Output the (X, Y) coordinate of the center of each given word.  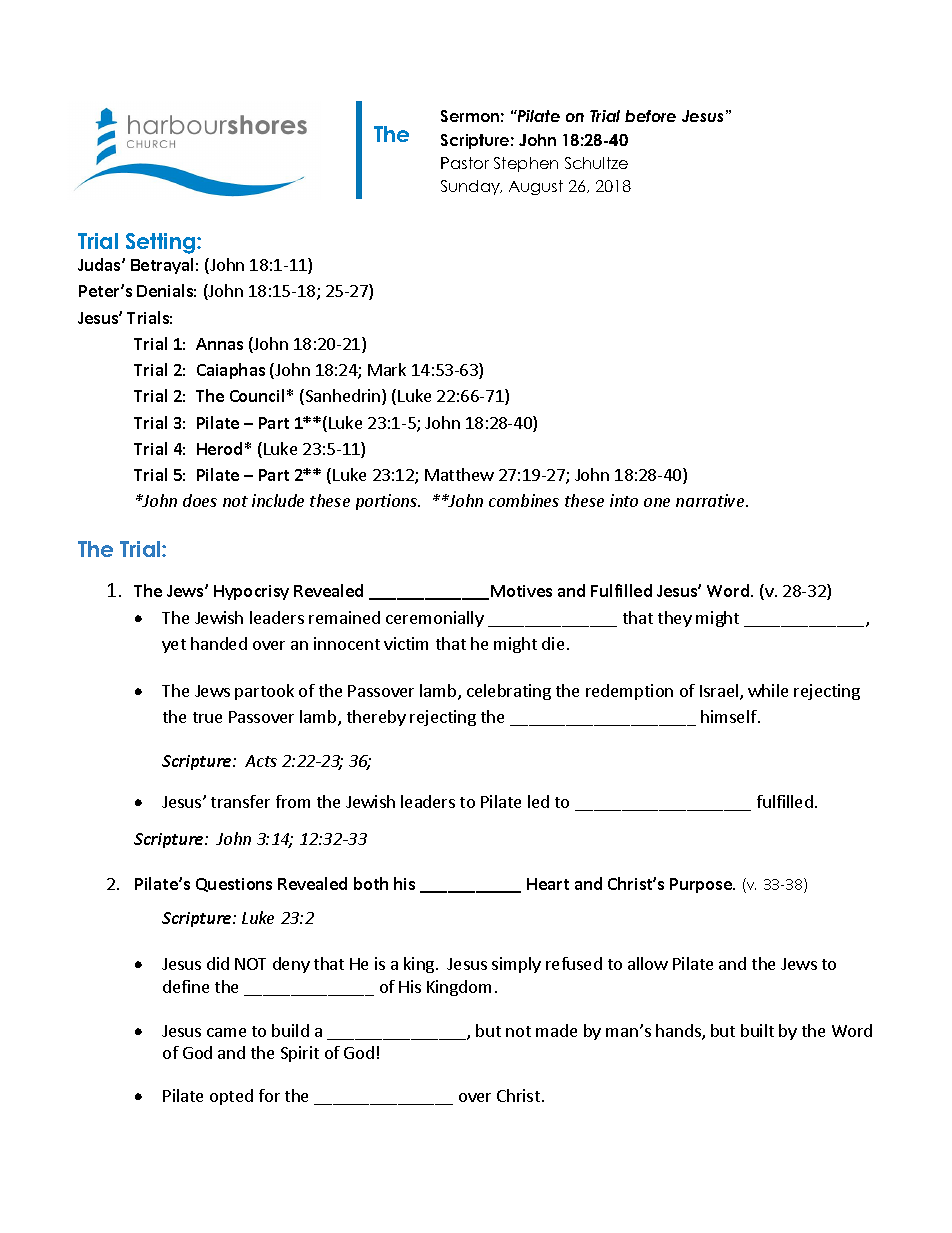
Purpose (702, 885)
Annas (219, 344)
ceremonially (435, 619)
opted (231, 1097)
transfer (240, 801)
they (675, 619)
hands (679, 1032)
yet (174, 646)
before (650, 116)
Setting (162, 243)
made (556, 1030)
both (371, 883)
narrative (711, 500)
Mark (387, 369)
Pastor (465, 163)
